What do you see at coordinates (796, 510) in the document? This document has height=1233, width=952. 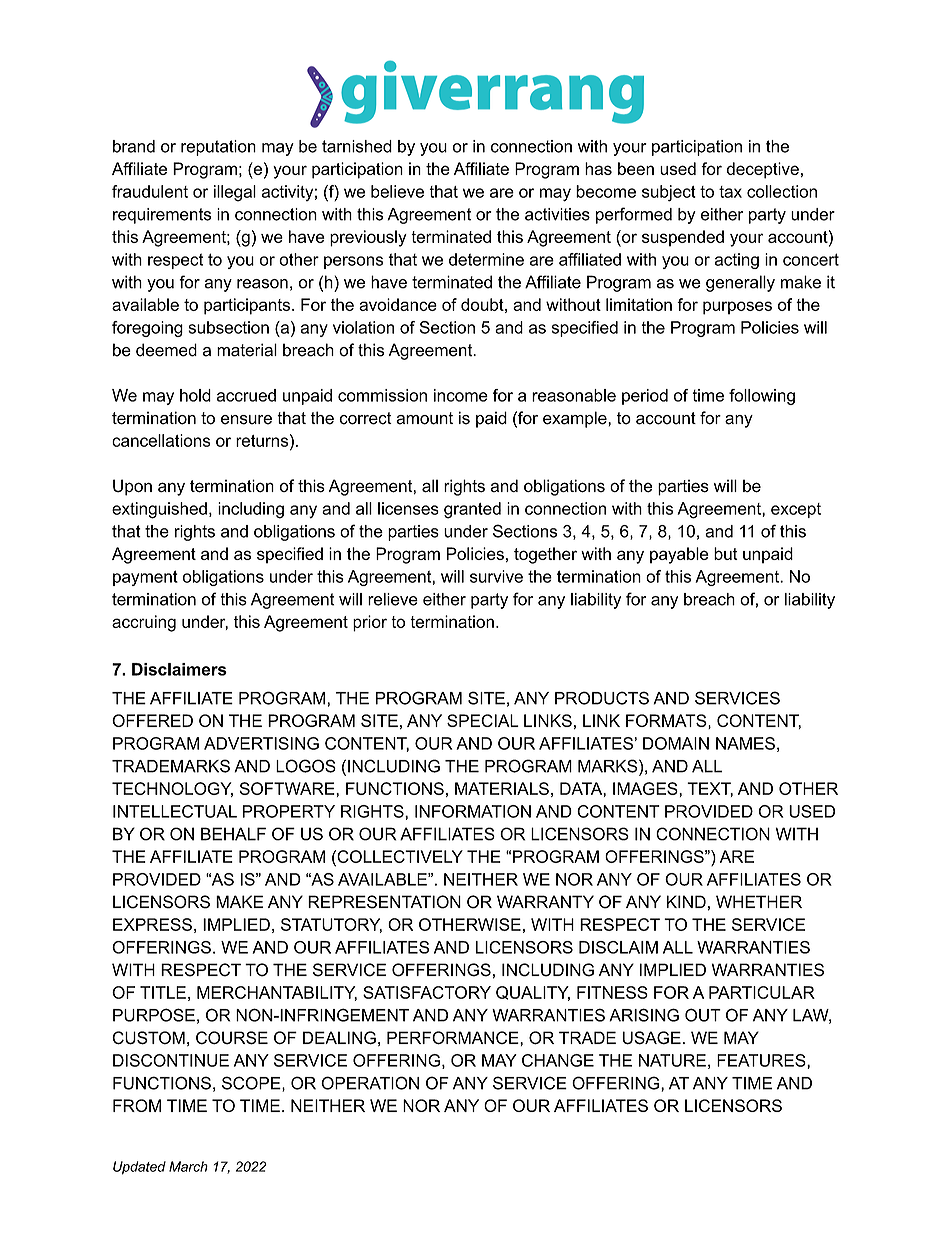 I see `except` at bounding box center [796, 510].
